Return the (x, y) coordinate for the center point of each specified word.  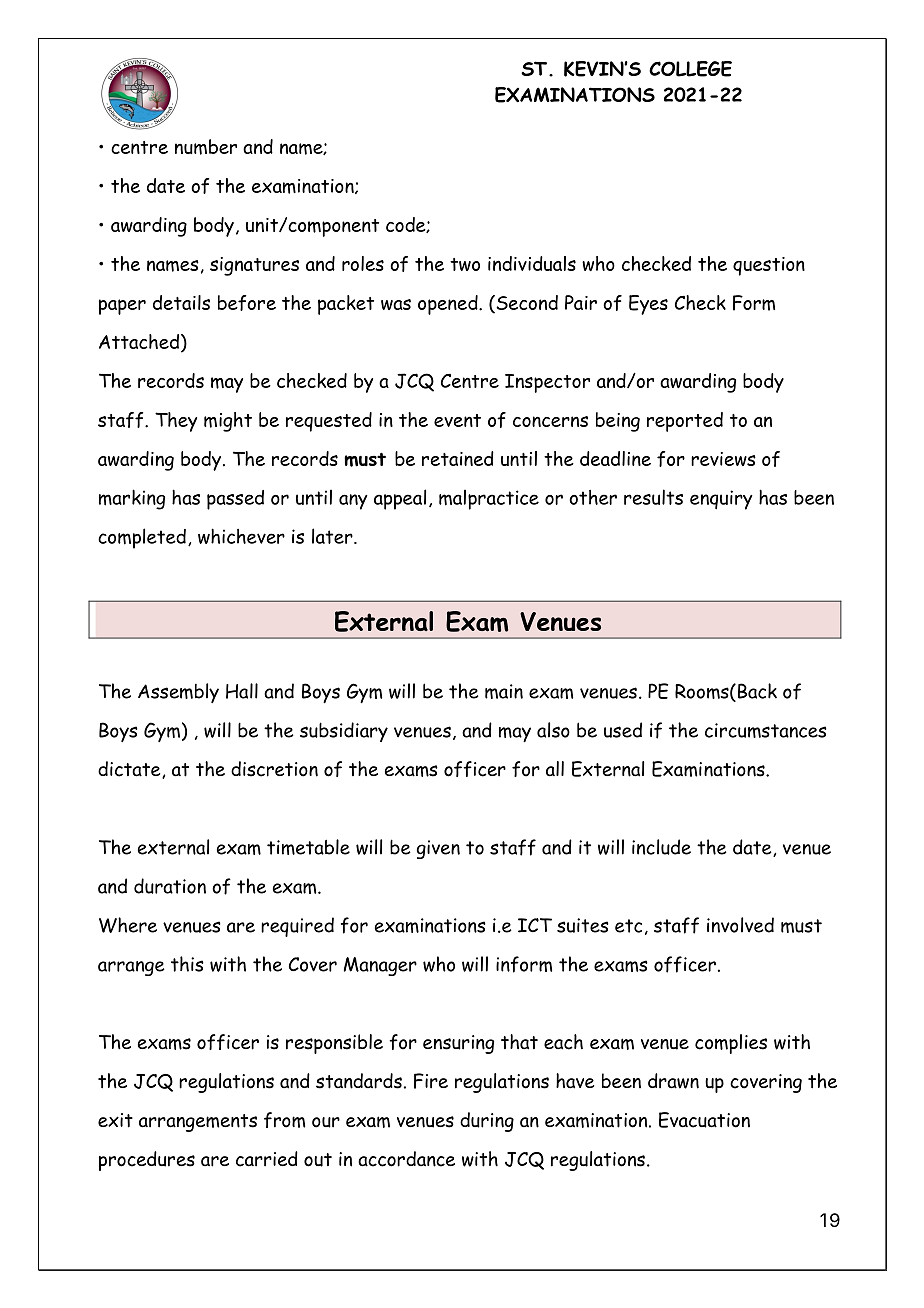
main (504, 691)
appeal (400, 499)
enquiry (721, 500)
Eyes (648, 305)
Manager (380, 966)
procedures (147, 1161)
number (206, 147)
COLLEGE (690, 69)
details (181, 302)
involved (740, 925)
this (187, 964)
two (465, 264)
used (623, 730)
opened (449, 305)
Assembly (178, 693)
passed (235, 500)
